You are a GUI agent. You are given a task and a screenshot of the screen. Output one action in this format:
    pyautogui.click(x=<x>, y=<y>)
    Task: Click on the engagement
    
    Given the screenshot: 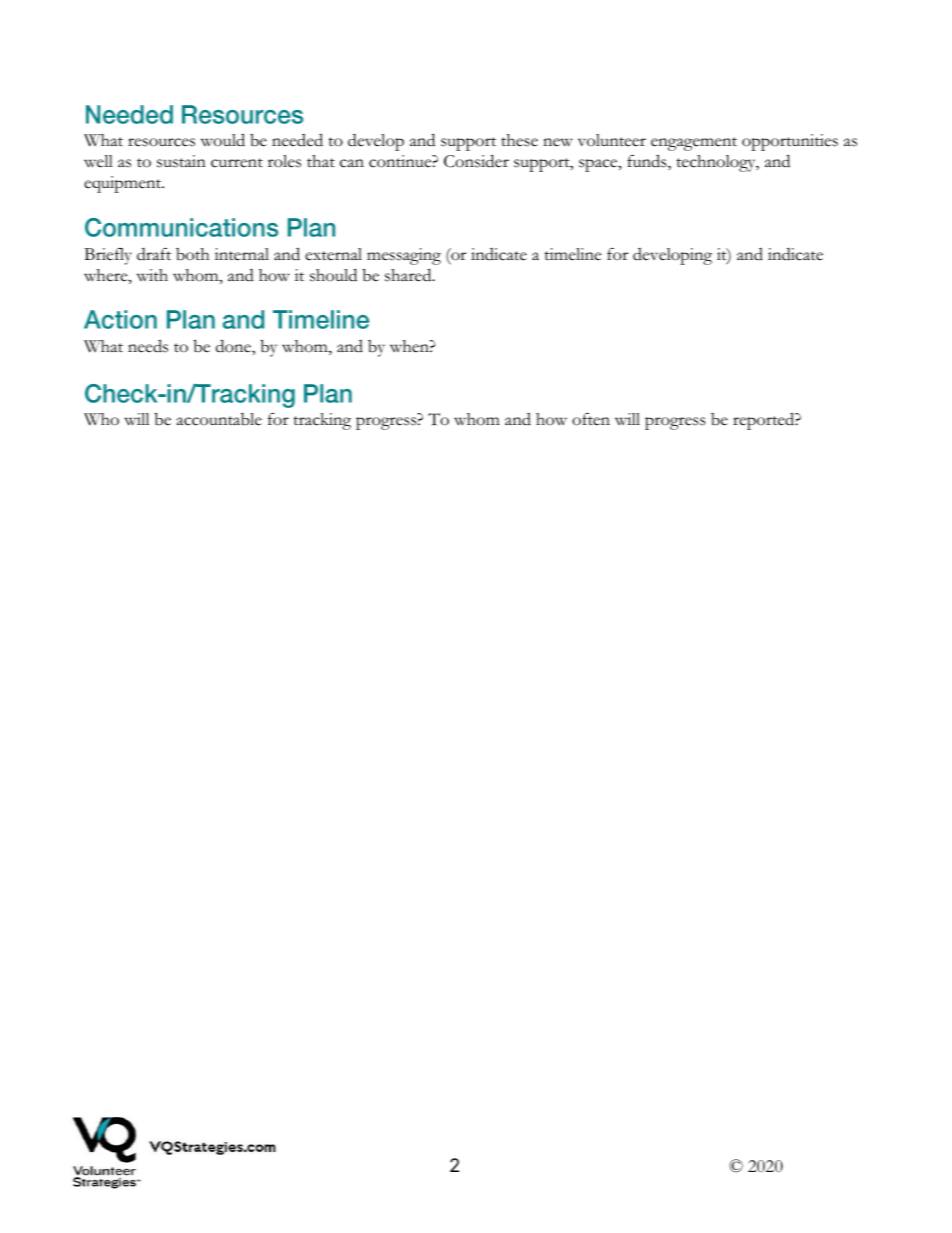 What is the action you would take?
    pyautogui.click(x=694, y=144)
